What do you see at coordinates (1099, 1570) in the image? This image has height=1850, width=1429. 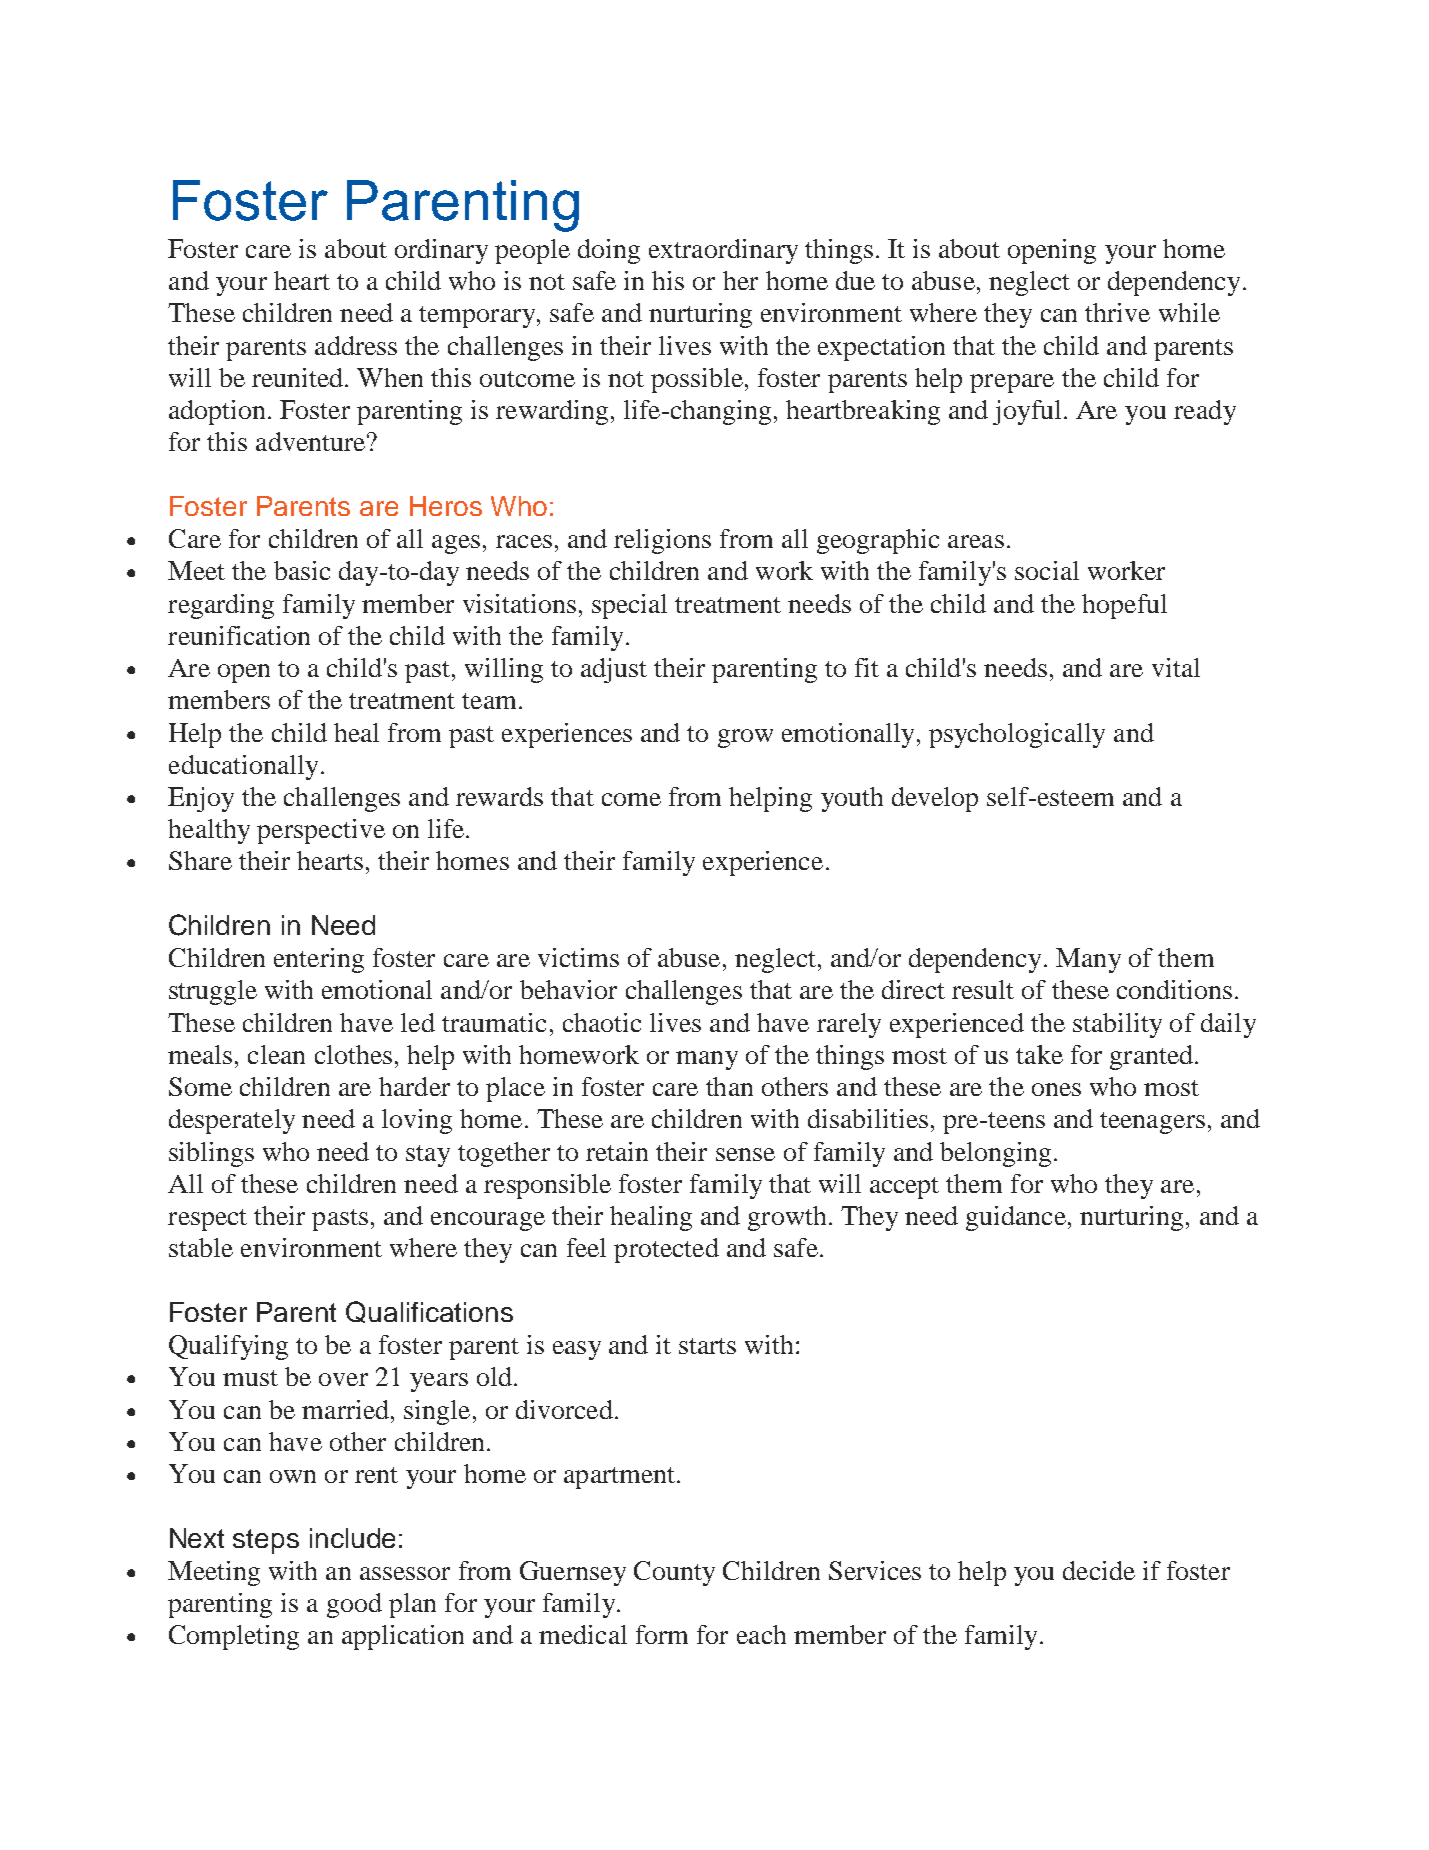 I see `decide` at bounding box center [1099, 1570].
